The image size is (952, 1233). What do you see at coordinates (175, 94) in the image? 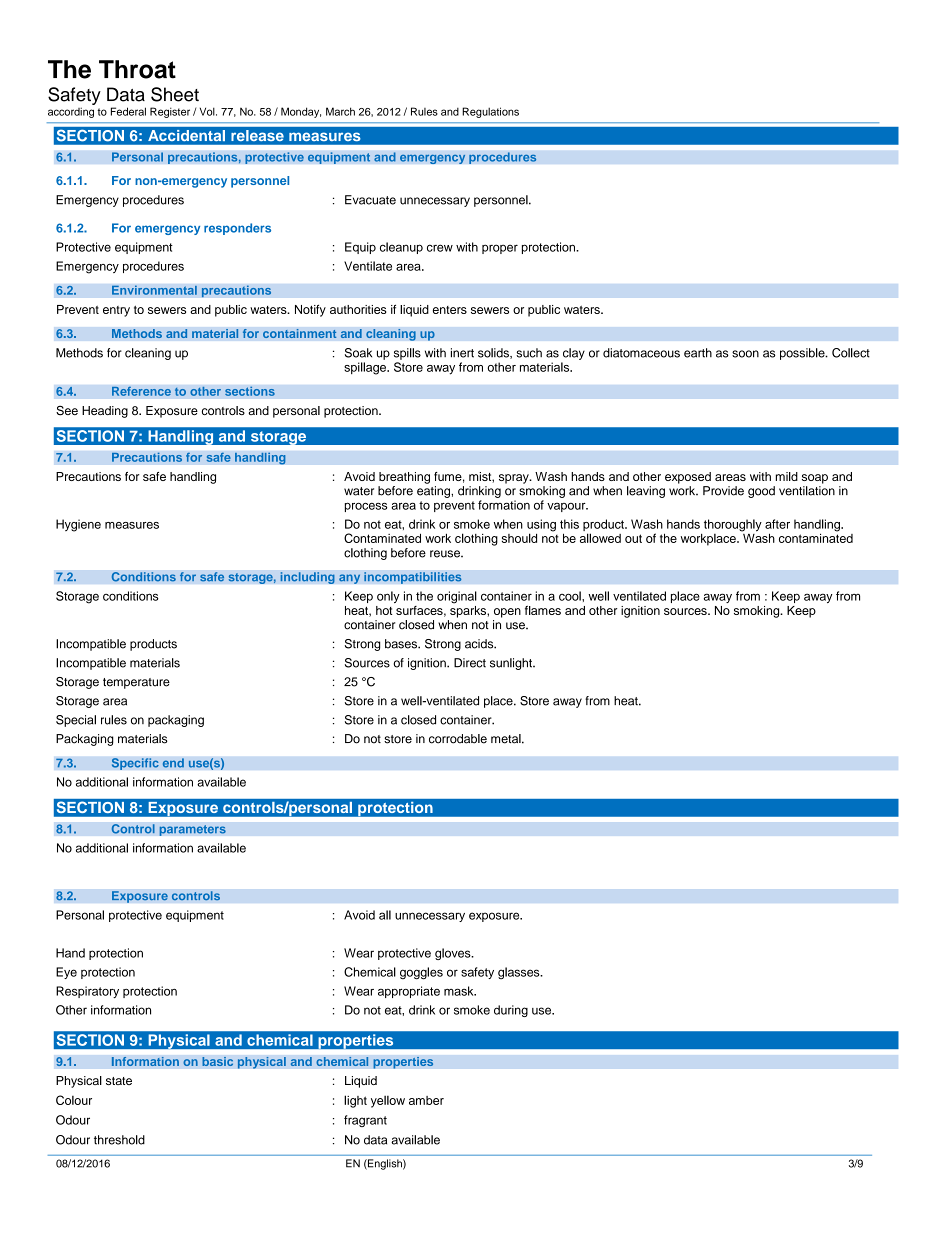
I see `Sheet` at bounding box center [175, 94].
